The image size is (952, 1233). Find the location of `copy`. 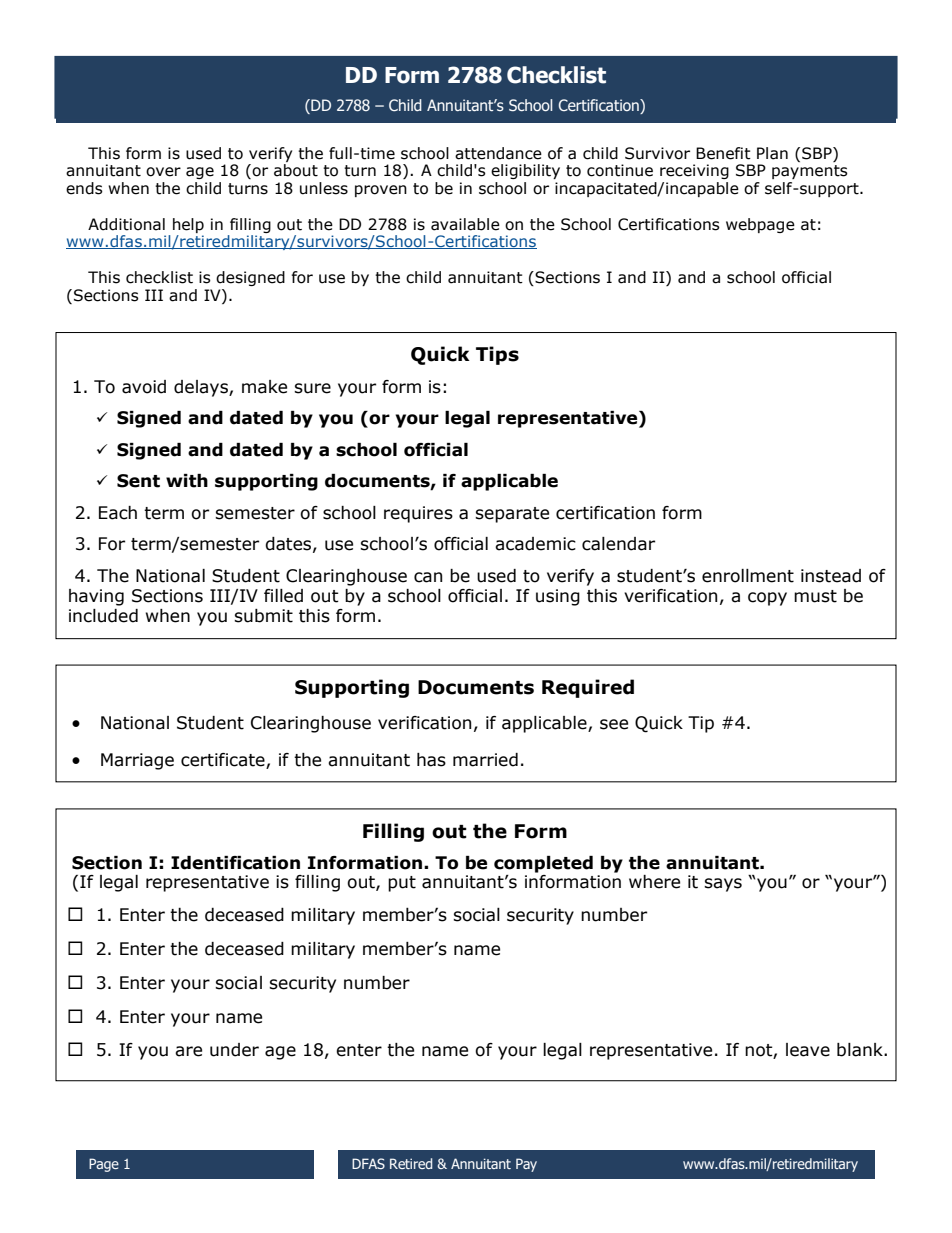

copy is located at coordinates (767, 599).
